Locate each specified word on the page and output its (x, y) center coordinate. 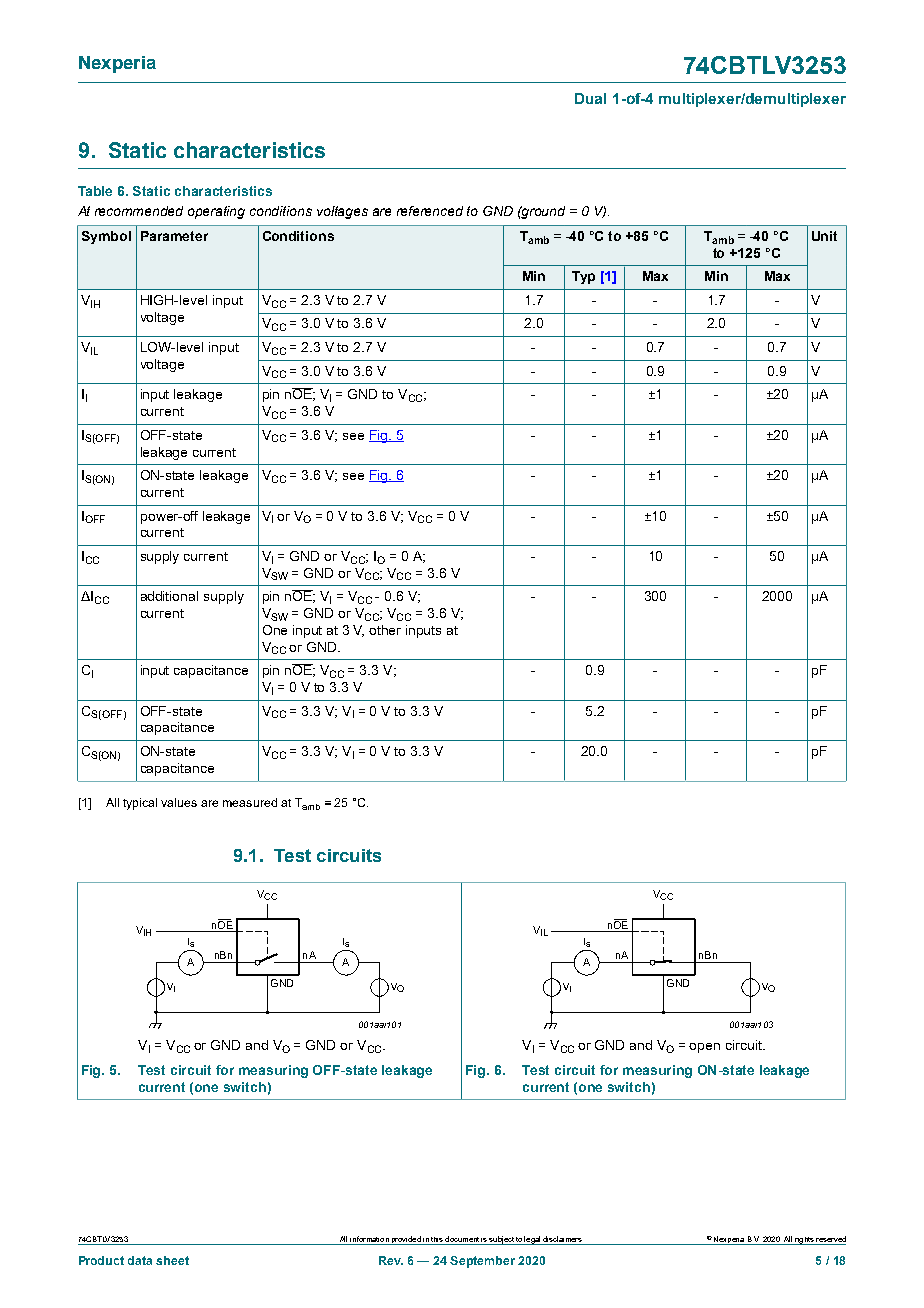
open (704, 1048)
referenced (430, 211)
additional (169, 596)
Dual (590, 98)
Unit (824, 236)
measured (250, 802)
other (385, 630)
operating (216, 212)
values (179, 802)
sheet (172, 1260)
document (462, 1239)
